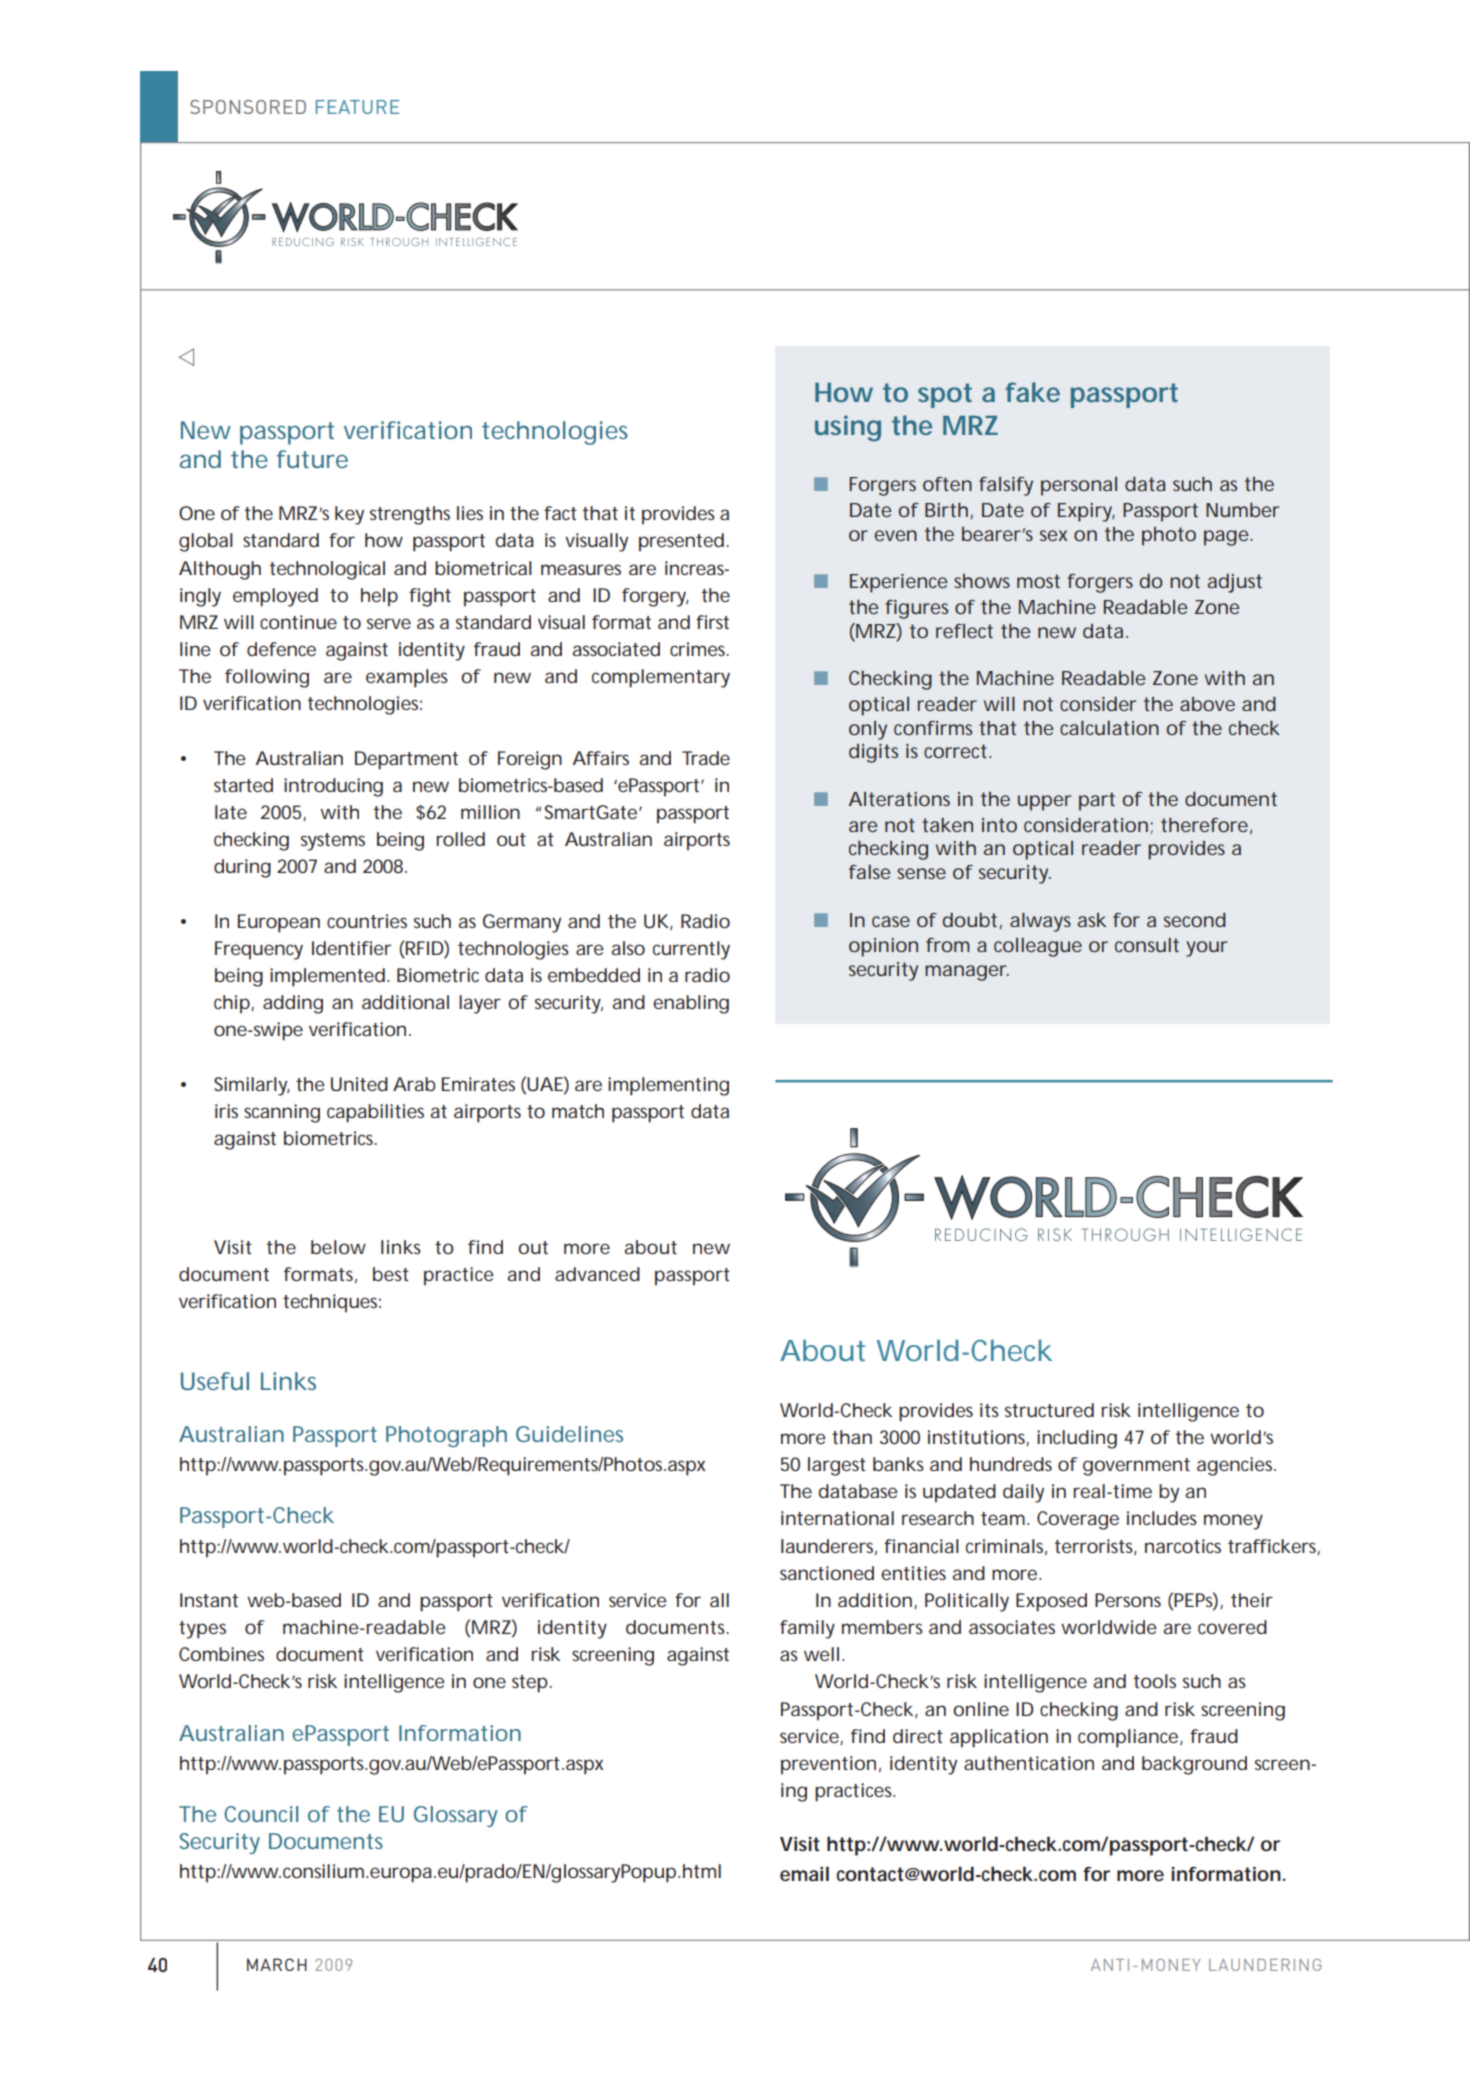 The image size is (1470, 2079). I want to click on personal, so click(1079, 486).
